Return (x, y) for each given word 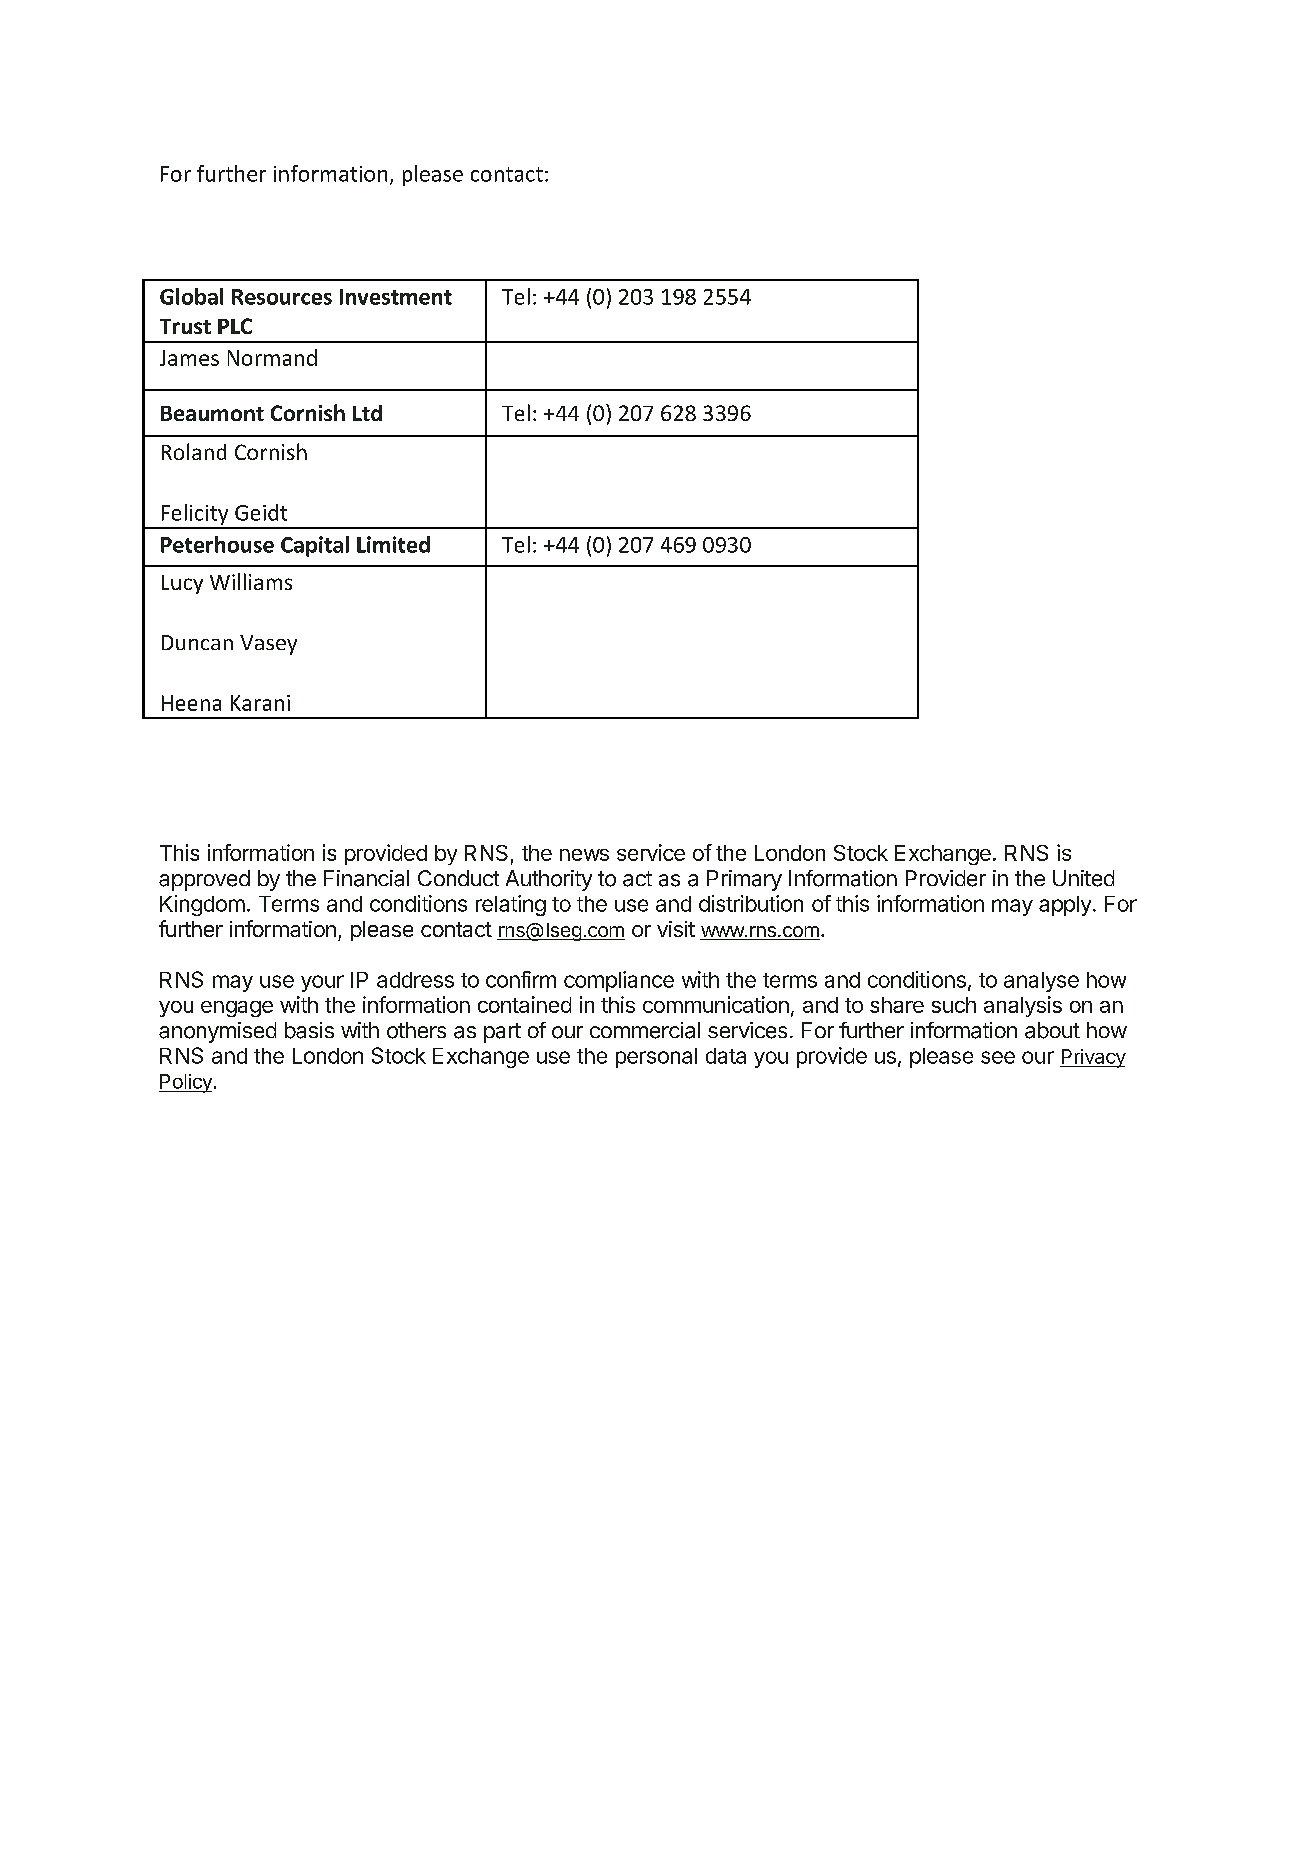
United (1083, 878)
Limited (393, 544)
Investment (396, 297)
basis (309, 1030)
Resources (282, 297)
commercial (645, 1030)
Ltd (367, 413)
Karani (260, 703)
